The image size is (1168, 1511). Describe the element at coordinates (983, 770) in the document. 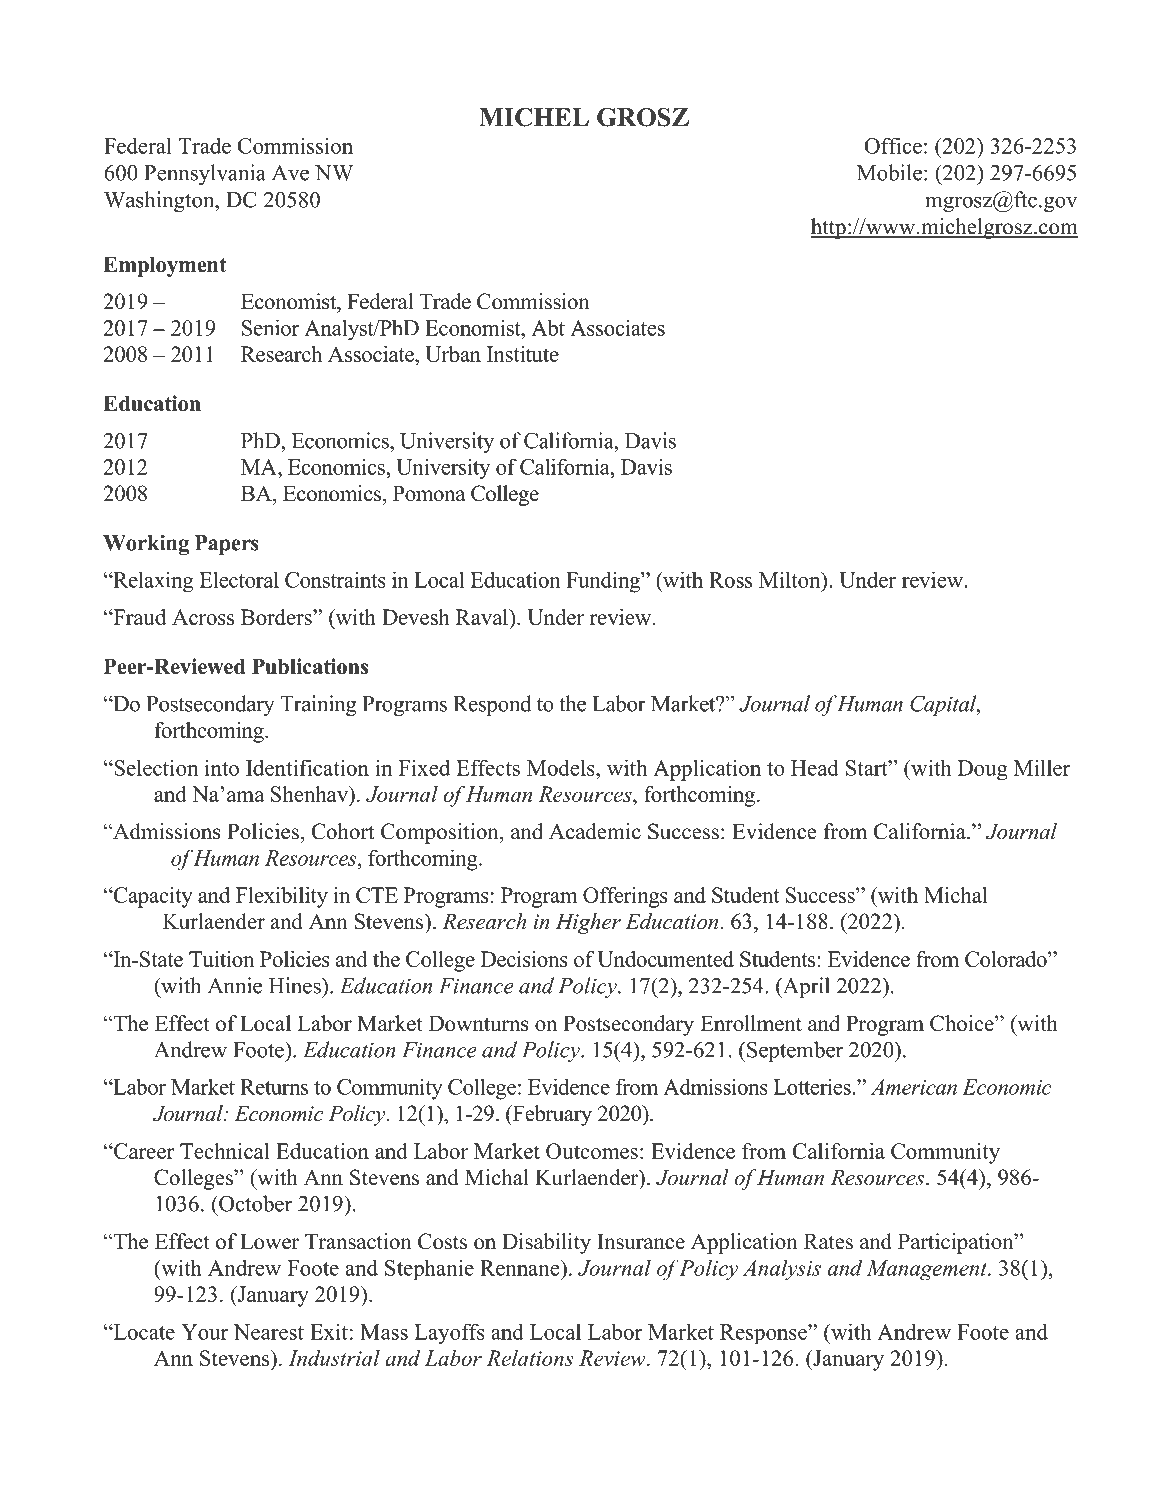

I see `Doug` at that location.
